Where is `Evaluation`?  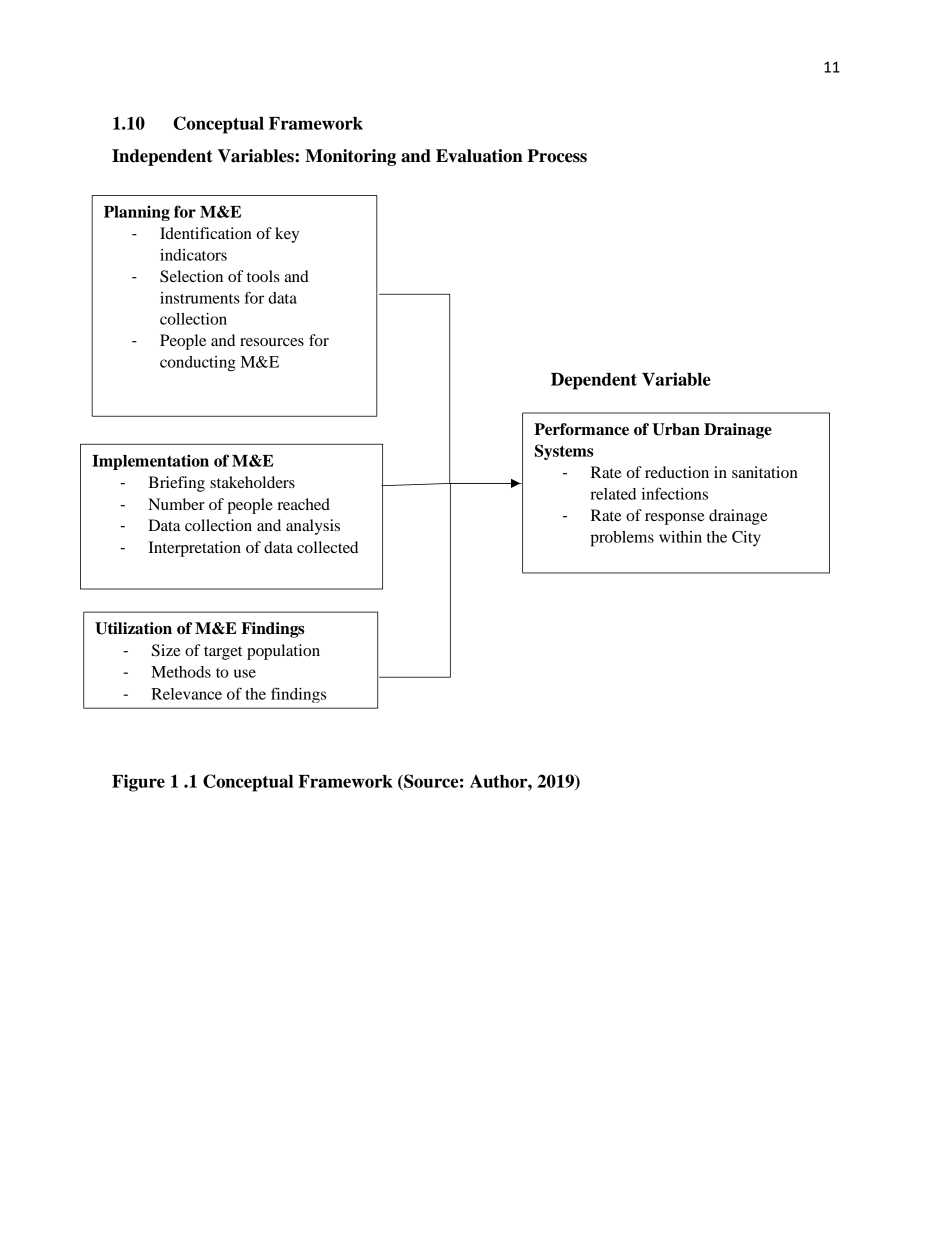 Evaluation is located at coordinates (479, 156).
